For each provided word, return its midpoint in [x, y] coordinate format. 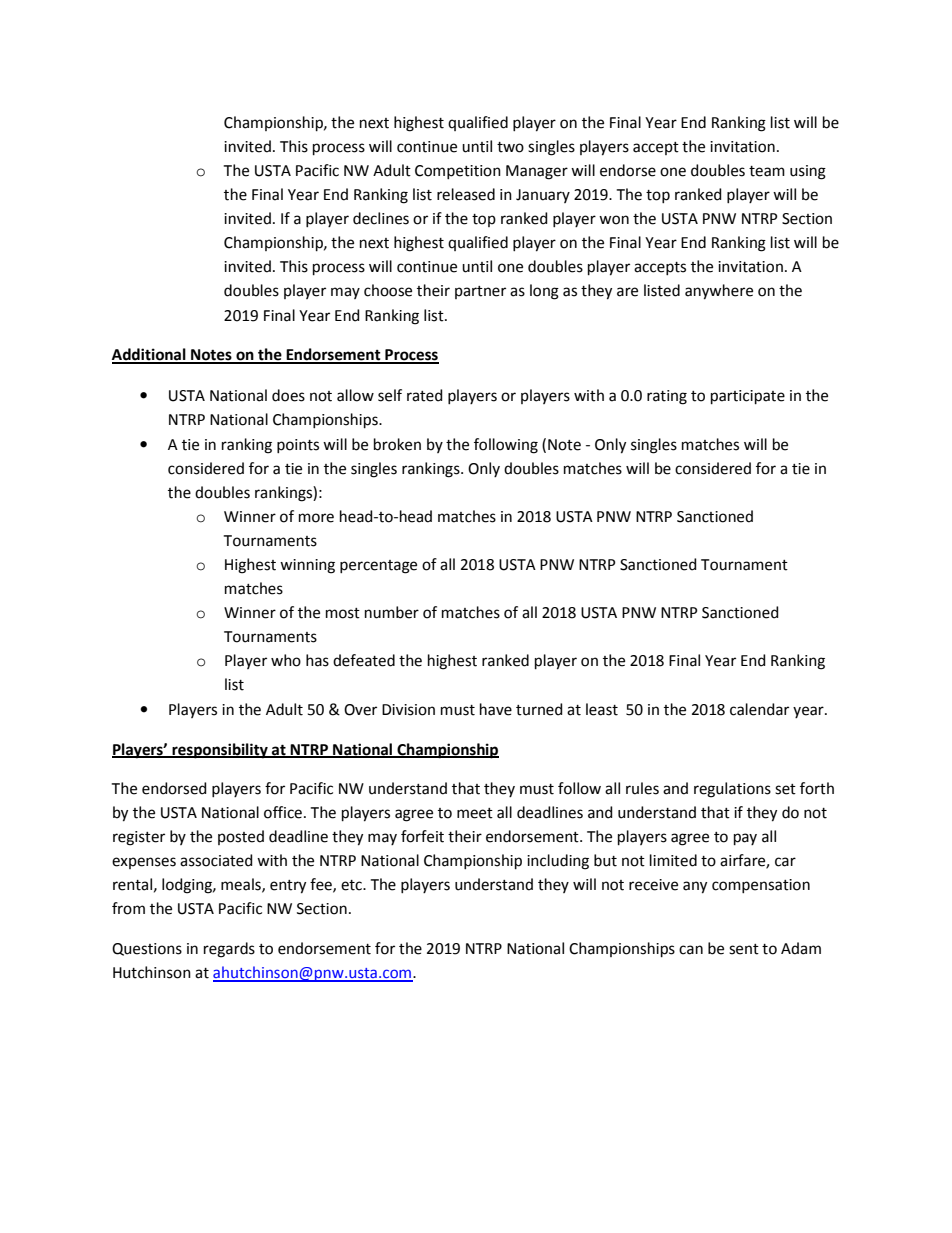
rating [667, 397]
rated [425, 395]
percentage [378, 567]
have [496, 709]
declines [381, 218]
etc [352, 885]
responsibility [220, 751]
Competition [458, 172]
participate [748, 397]
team [767, 171]
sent [744, 949]
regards [229, 950]
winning [307, 566]
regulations [732, 790]
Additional [150, 355]
